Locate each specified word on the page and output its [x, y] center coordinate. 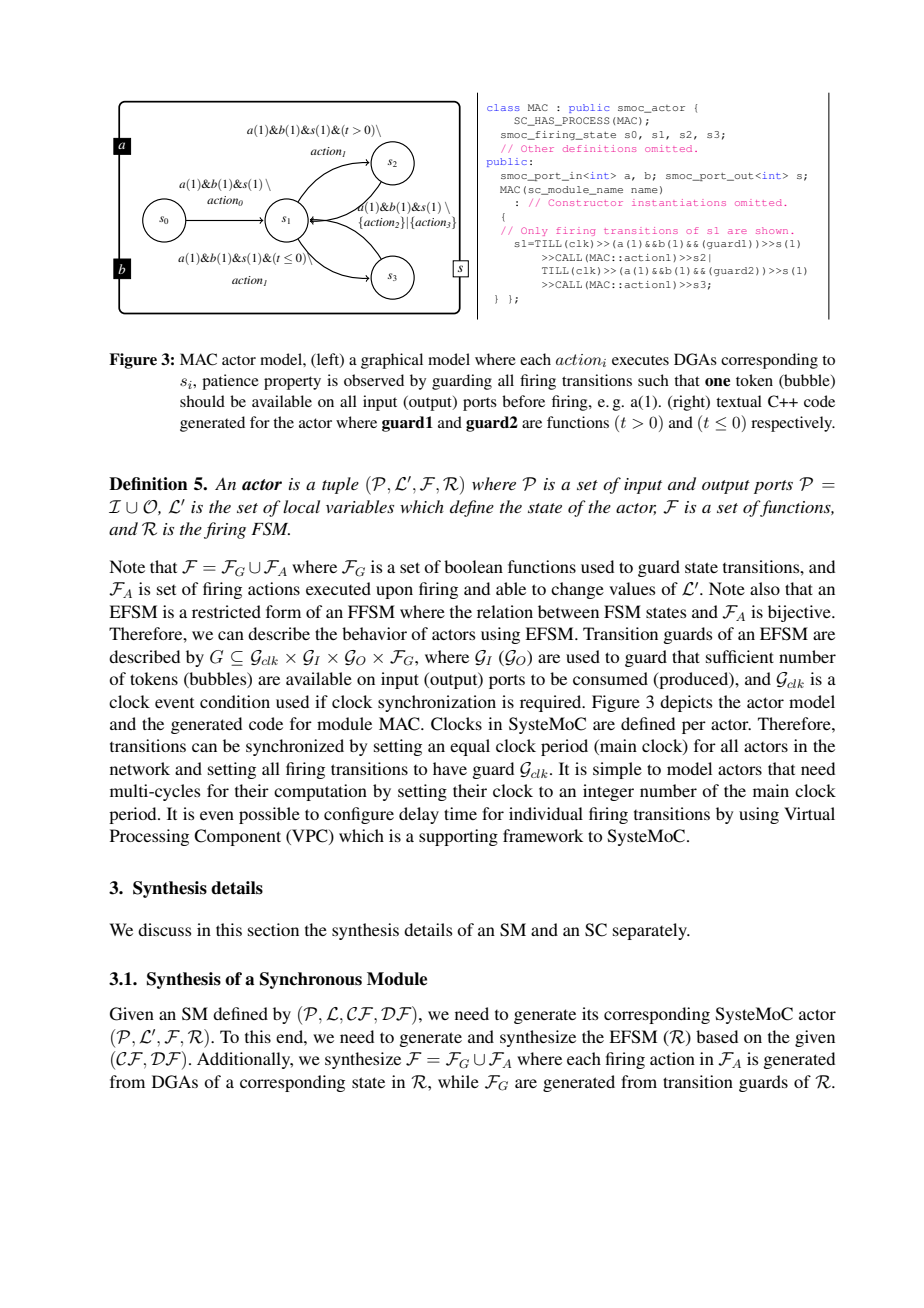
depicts [686, 703]
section [273, 929]
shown [772, 230]
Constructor [586, 202]
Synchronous [311, 980]
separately [651, 931]
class [503, 107]
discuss [165, 929]
